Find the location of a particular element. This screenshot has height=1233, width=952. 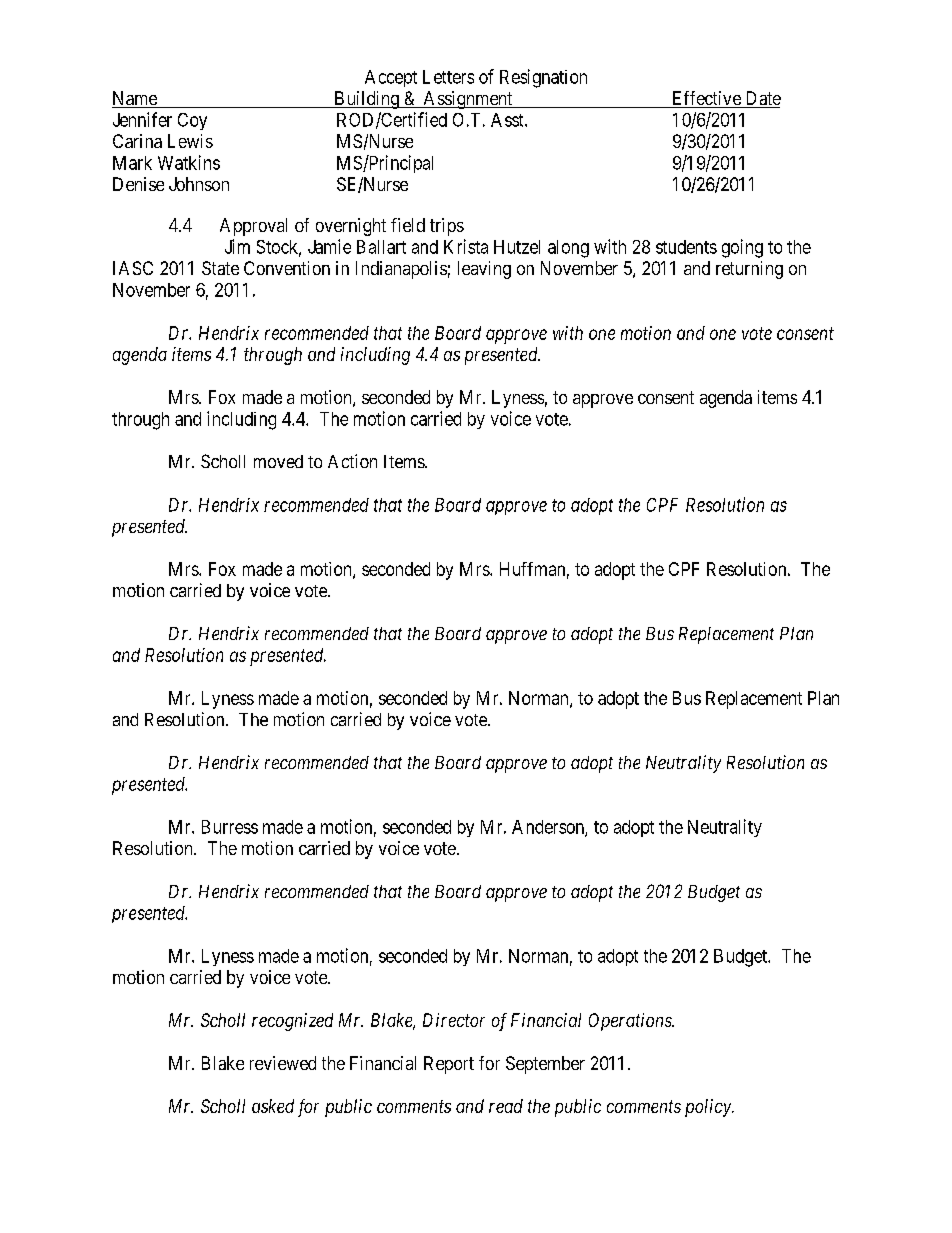

moved is located at coordinates (278, 461).
